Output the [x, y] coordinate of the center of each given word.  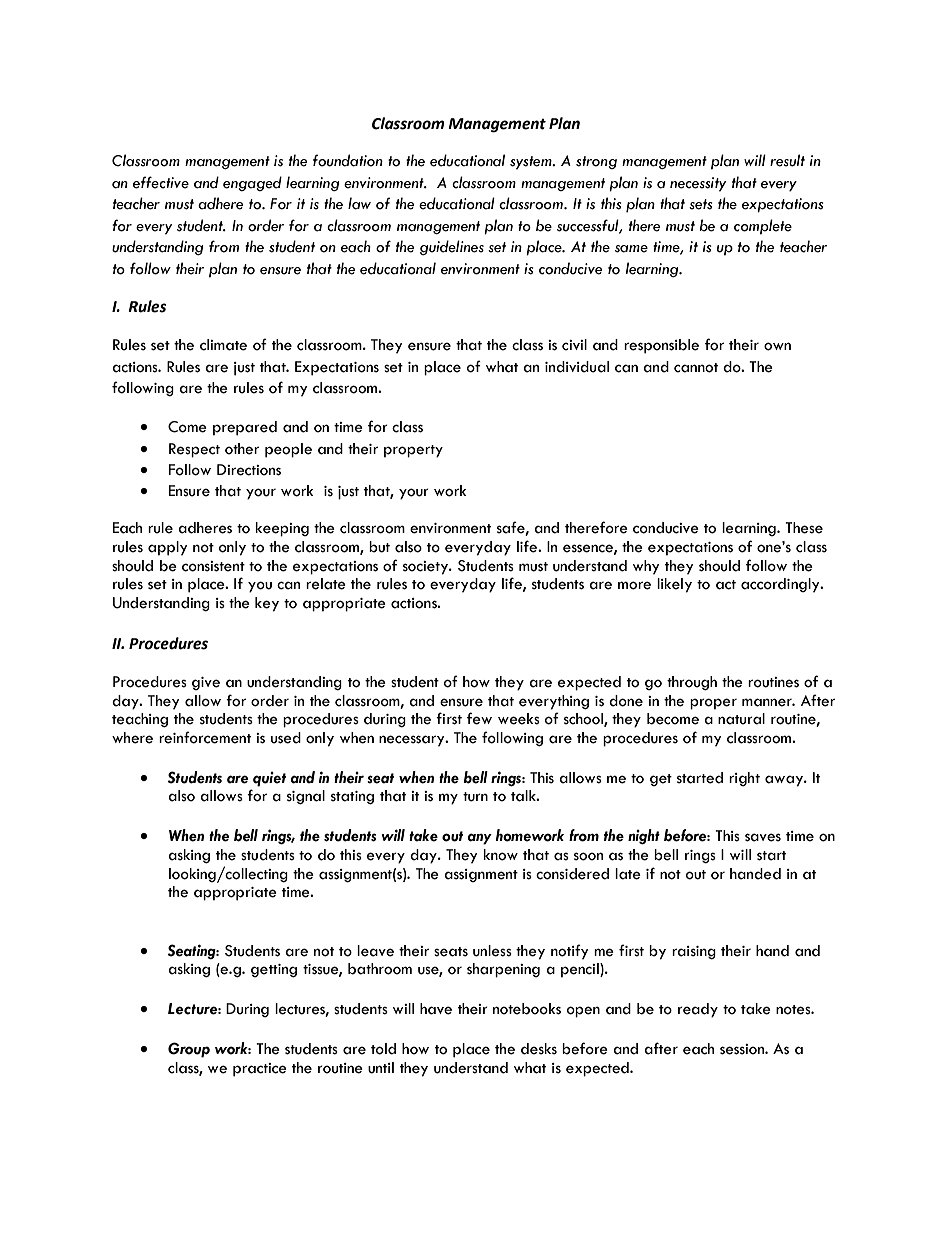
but [379, 547]
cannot [696, 368]
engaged [252, 183]
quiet [269, 779]
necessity [698, 184]
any [480, 839]
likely [674, 585]
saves [763, 837]
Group [189, 1050]
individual [577, 367]
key [267, 604]
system [532, 163]
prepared [245, 428]
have [436, 1009]
